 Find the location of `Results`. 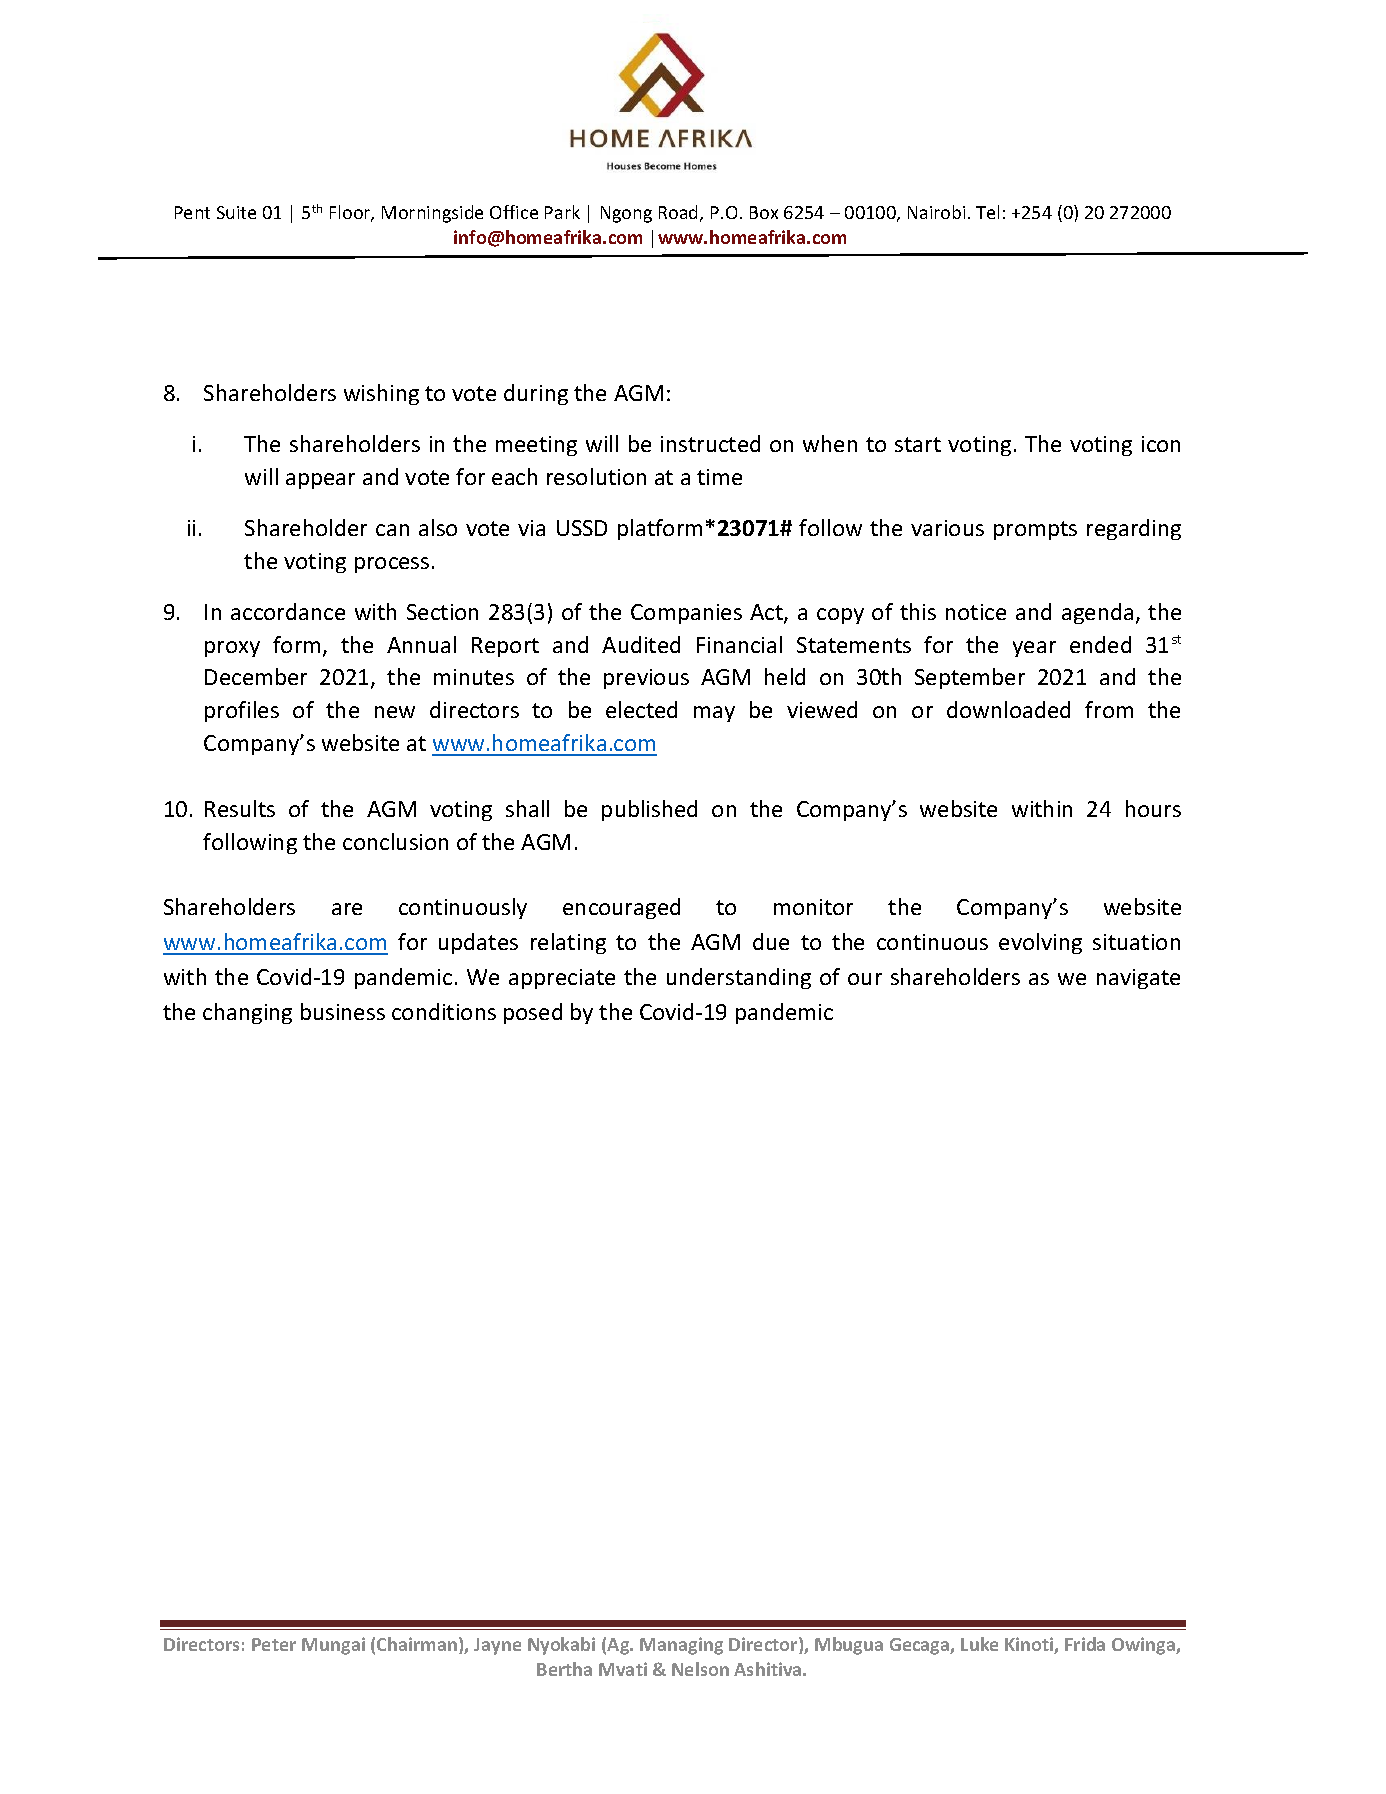

Results is located at coordinates (240, 808).
